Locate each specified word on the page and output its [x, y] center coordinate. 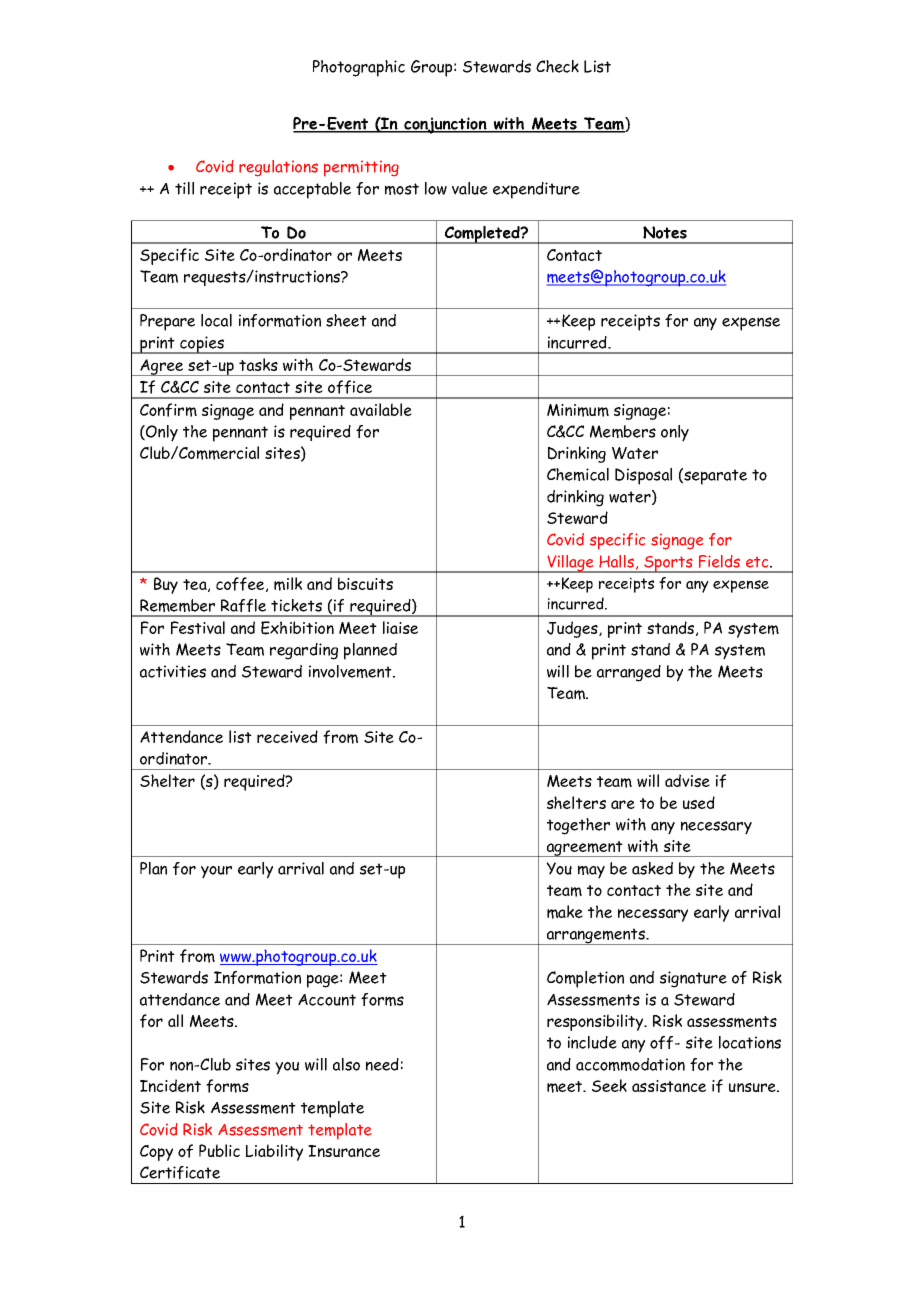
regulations [278, 168]
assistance [669, 1086]
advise [687, 780]
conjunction [445, 125]
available [381, 409]
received [287, 736]
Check [557, 66]
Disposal [643, 476]
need [382, 1064]
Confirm [168, 410]
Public [219, 1150]
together [578, 826]
